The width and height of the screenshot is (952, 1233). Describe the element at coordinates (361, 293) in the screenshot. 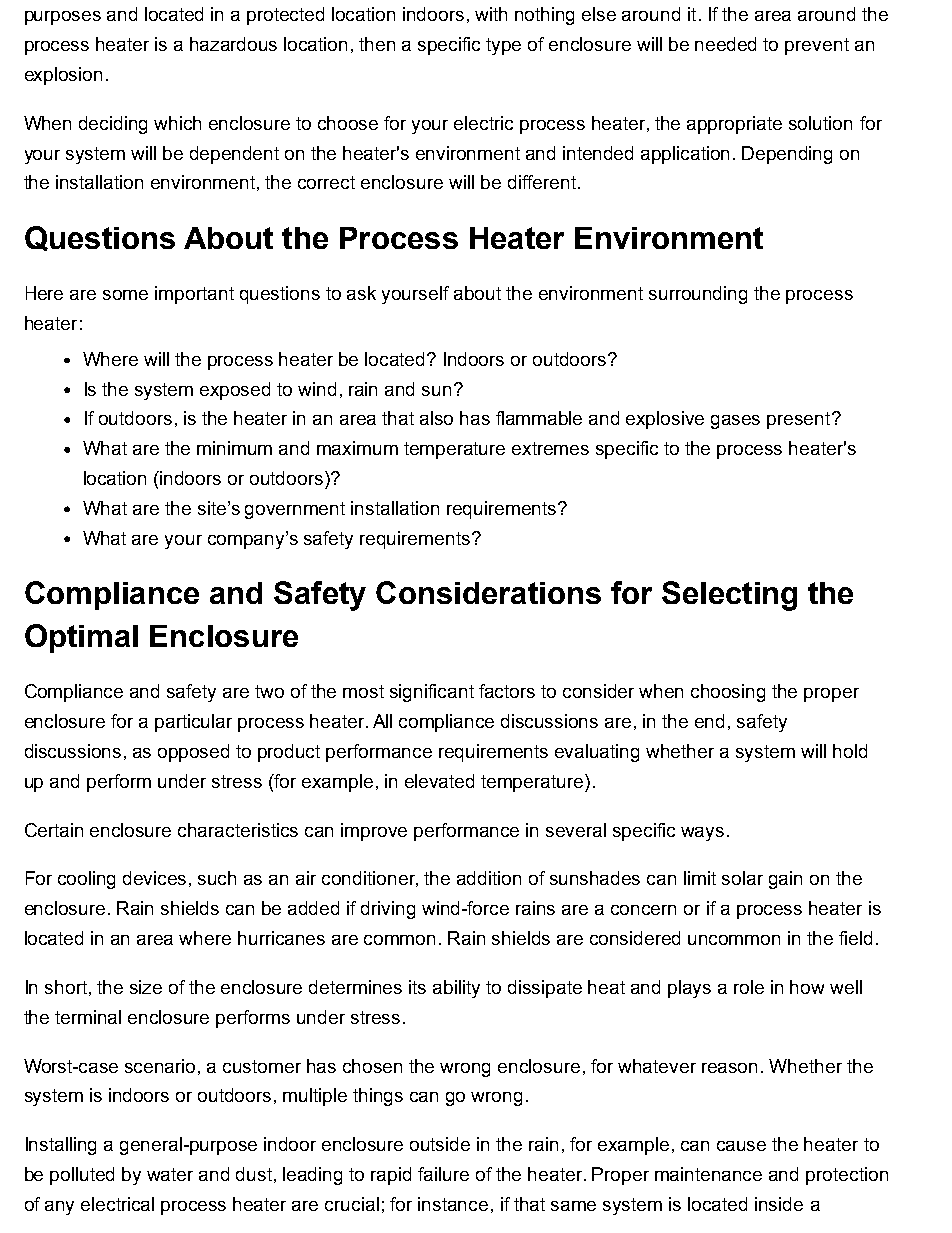

I see `ask` at that location.
